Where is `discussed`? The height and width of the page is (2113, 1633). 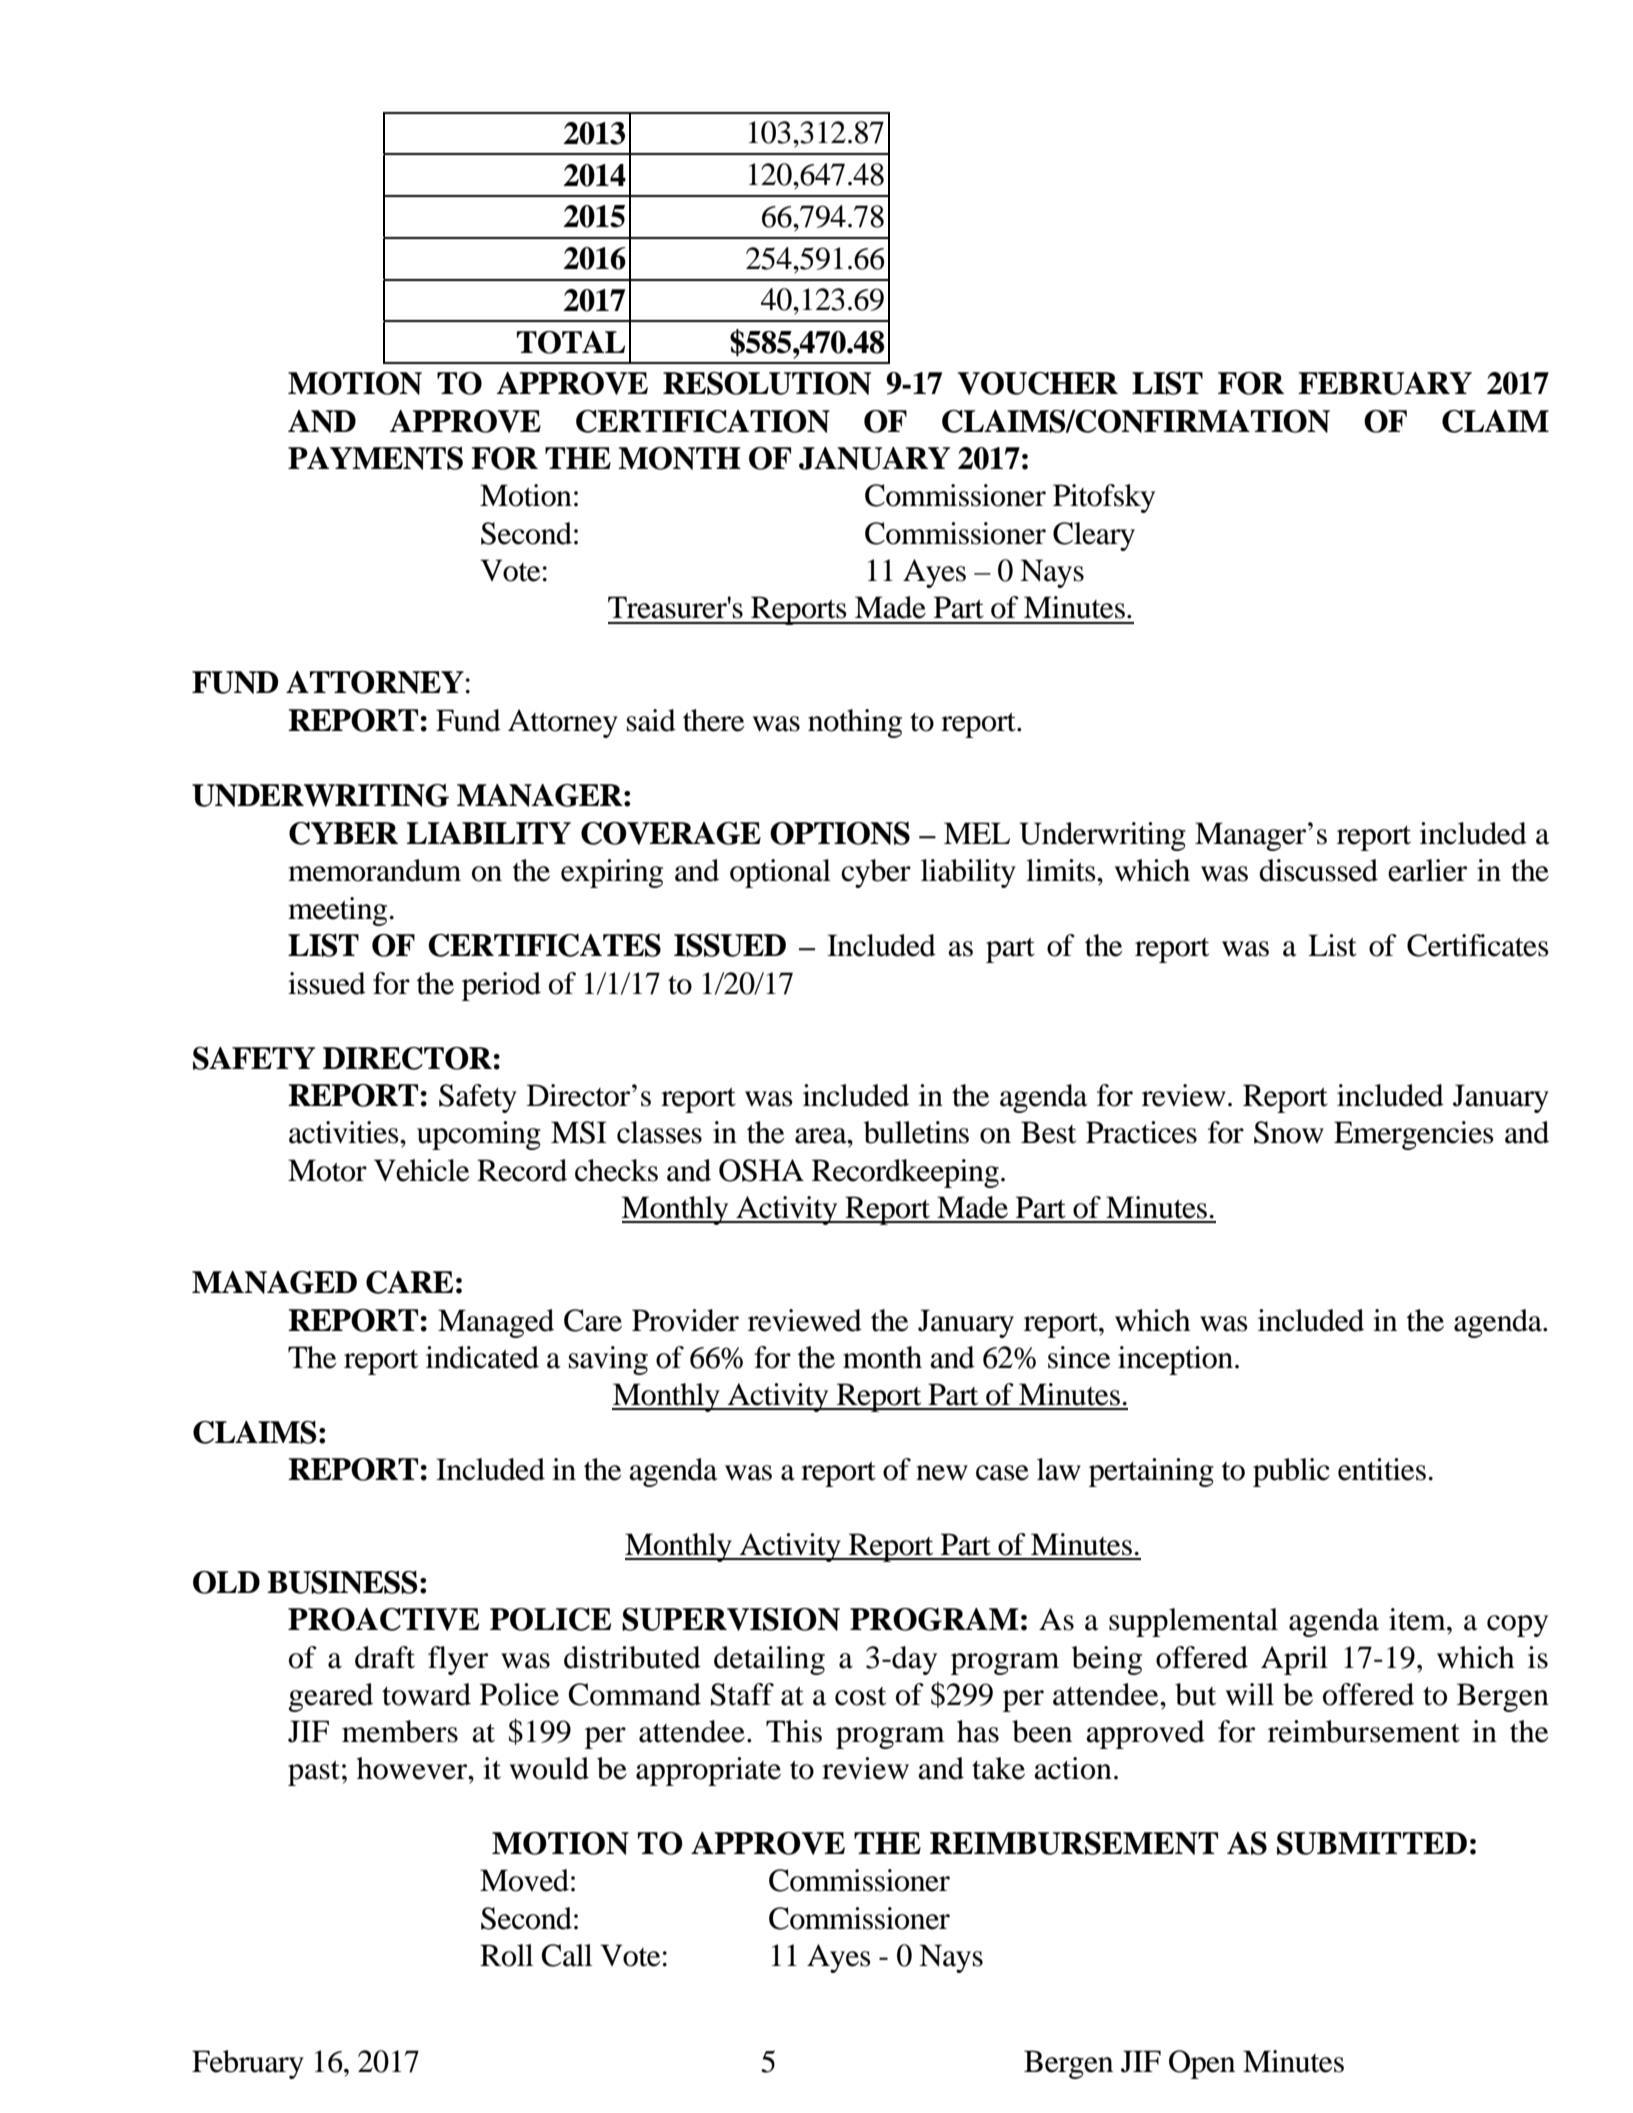
discussed is located at coordinates (1318, 870).
